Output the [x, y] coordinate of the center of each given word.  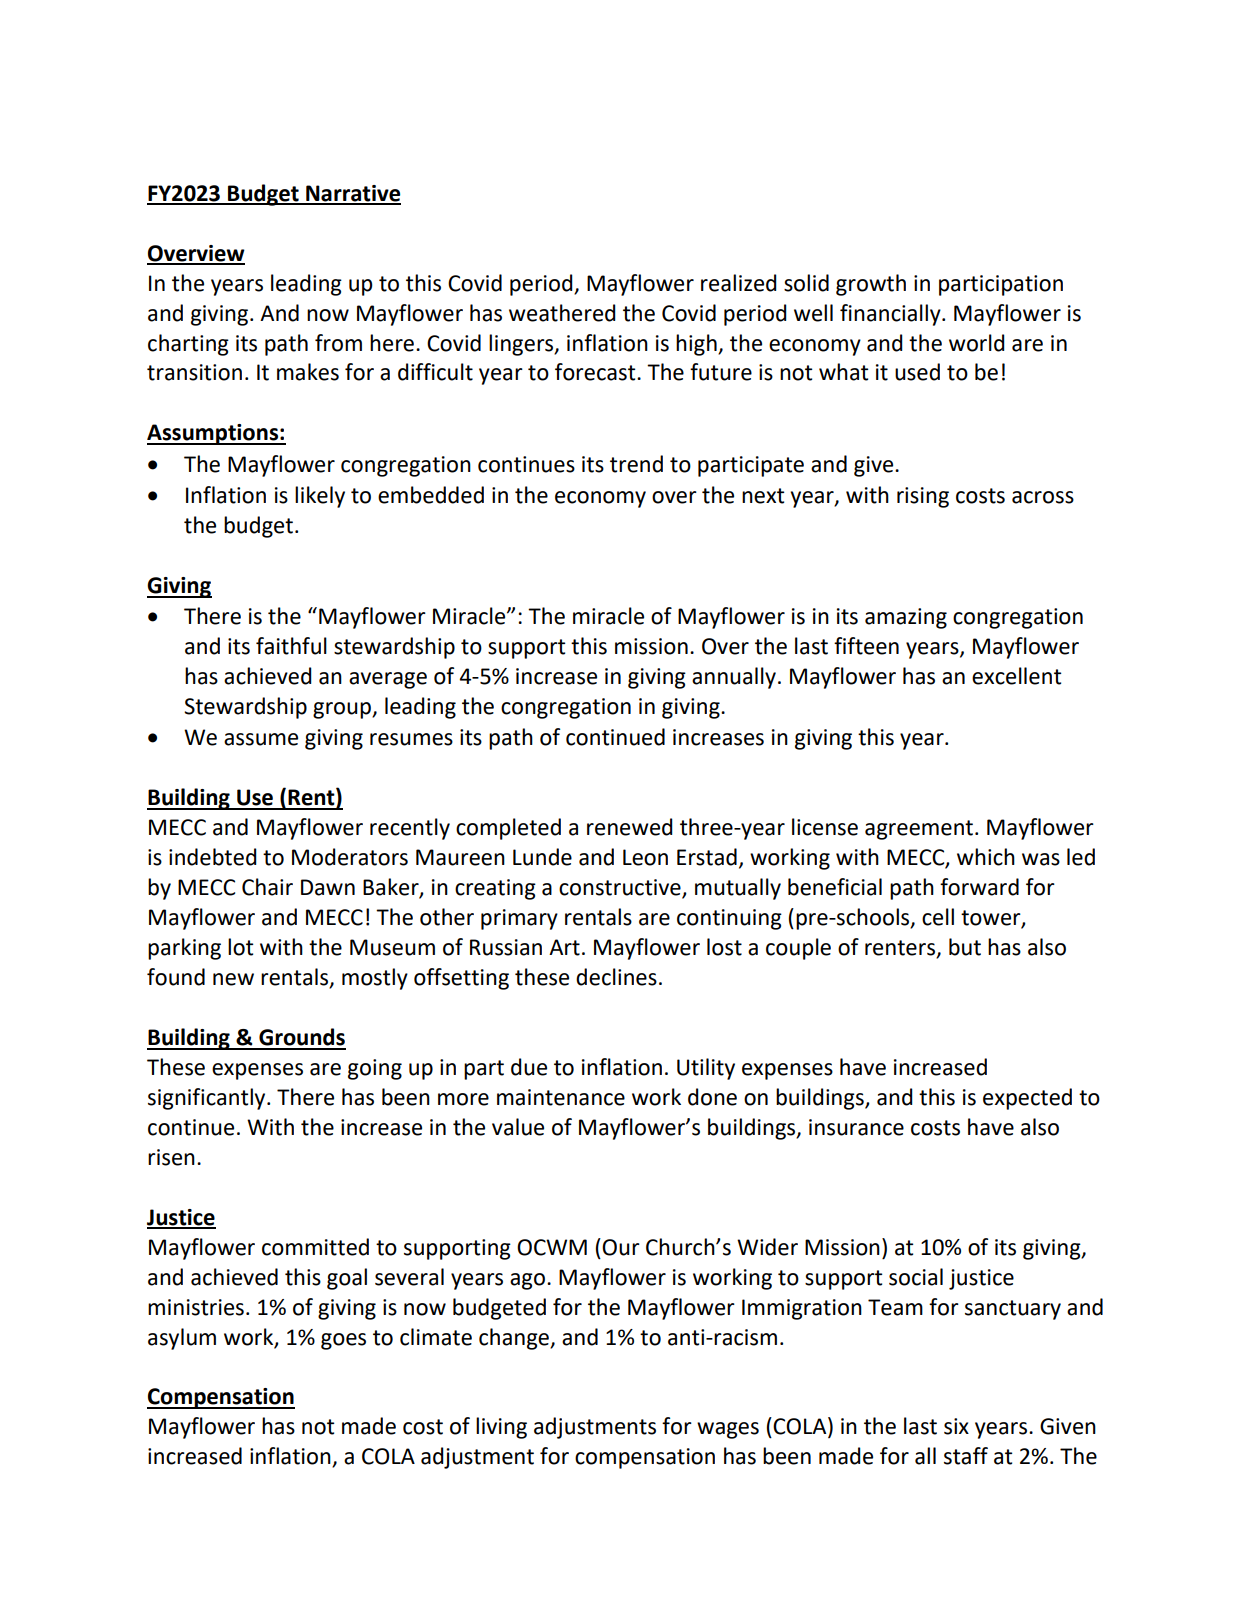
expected [1027, 1099]
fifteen [866, 646]
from [338, 343]
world [977, 343]
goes [343, 1341]
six [956, 1426]
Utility [706, 1069]
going [375, 1069]
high [697, 345]
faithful [291, 646]
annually [734, 678]
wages [728, 1430]
